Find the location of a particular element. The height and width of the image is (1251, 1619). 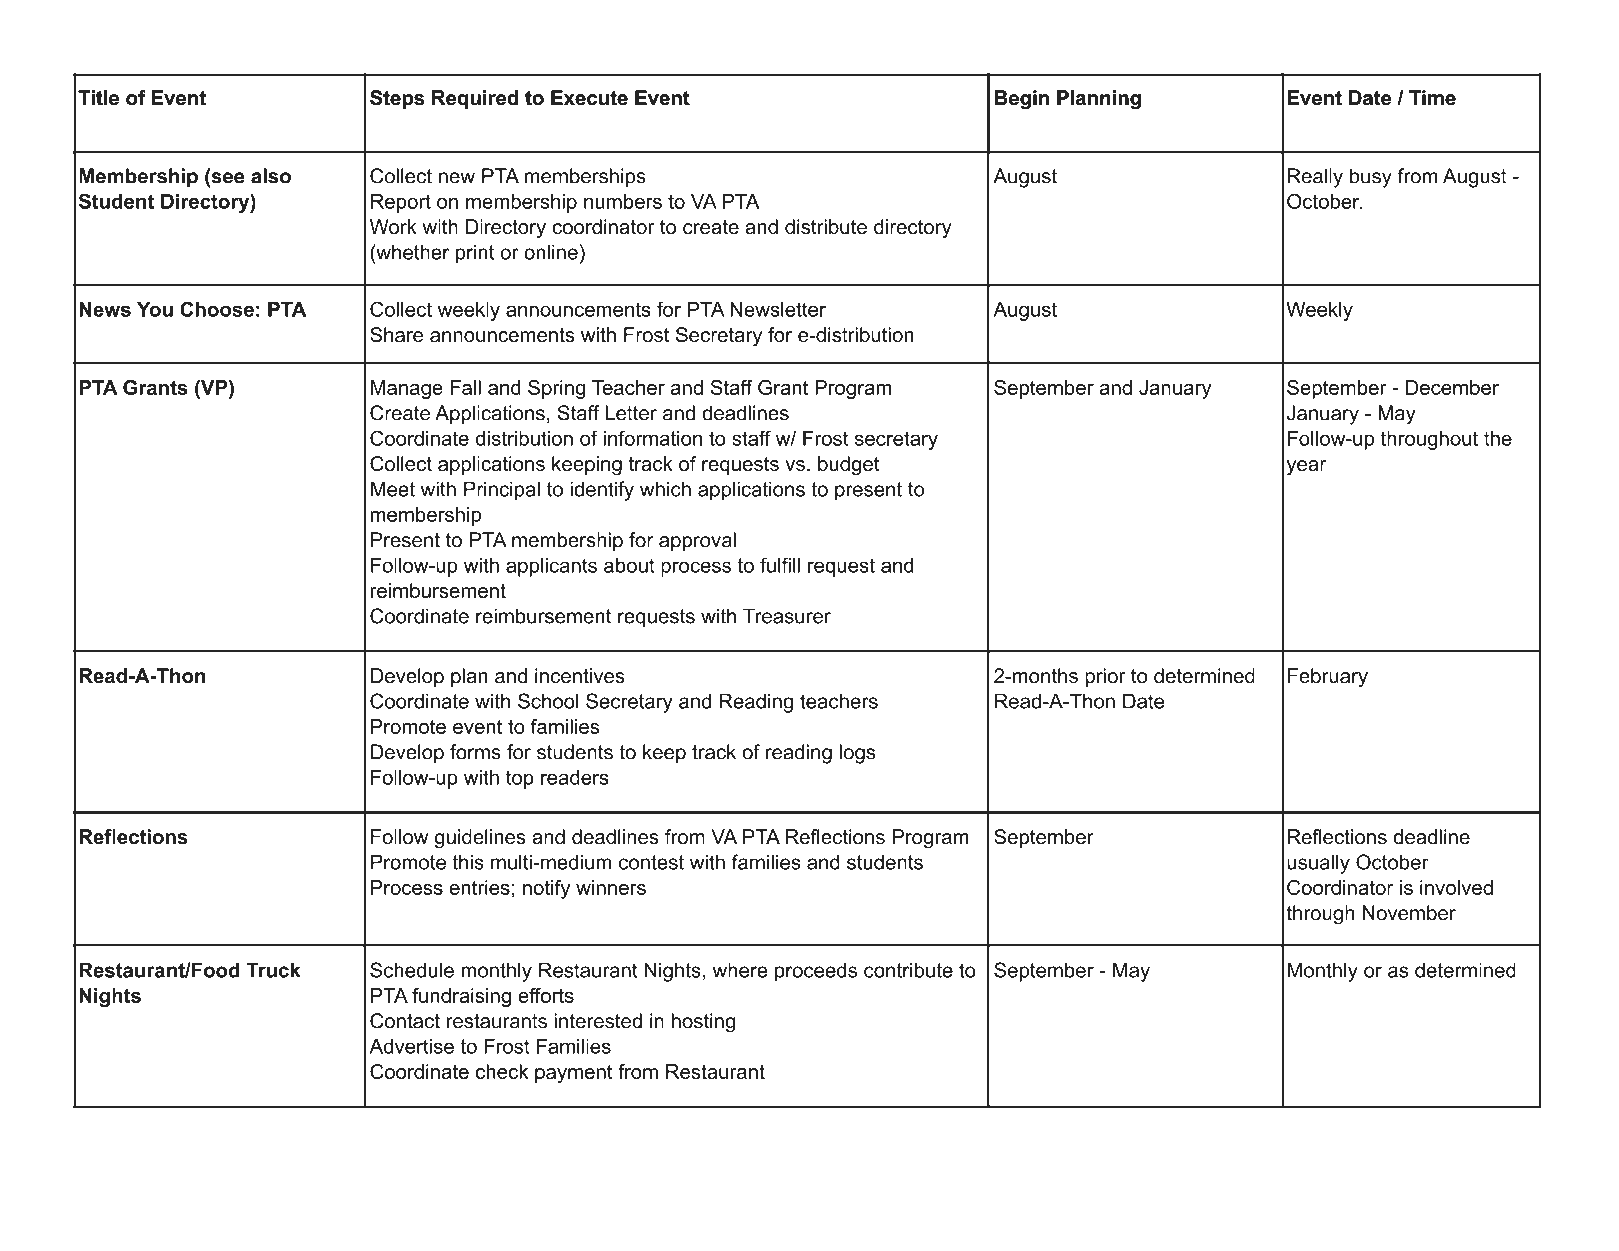

Advertise is located at coordinates (411, 1046).
